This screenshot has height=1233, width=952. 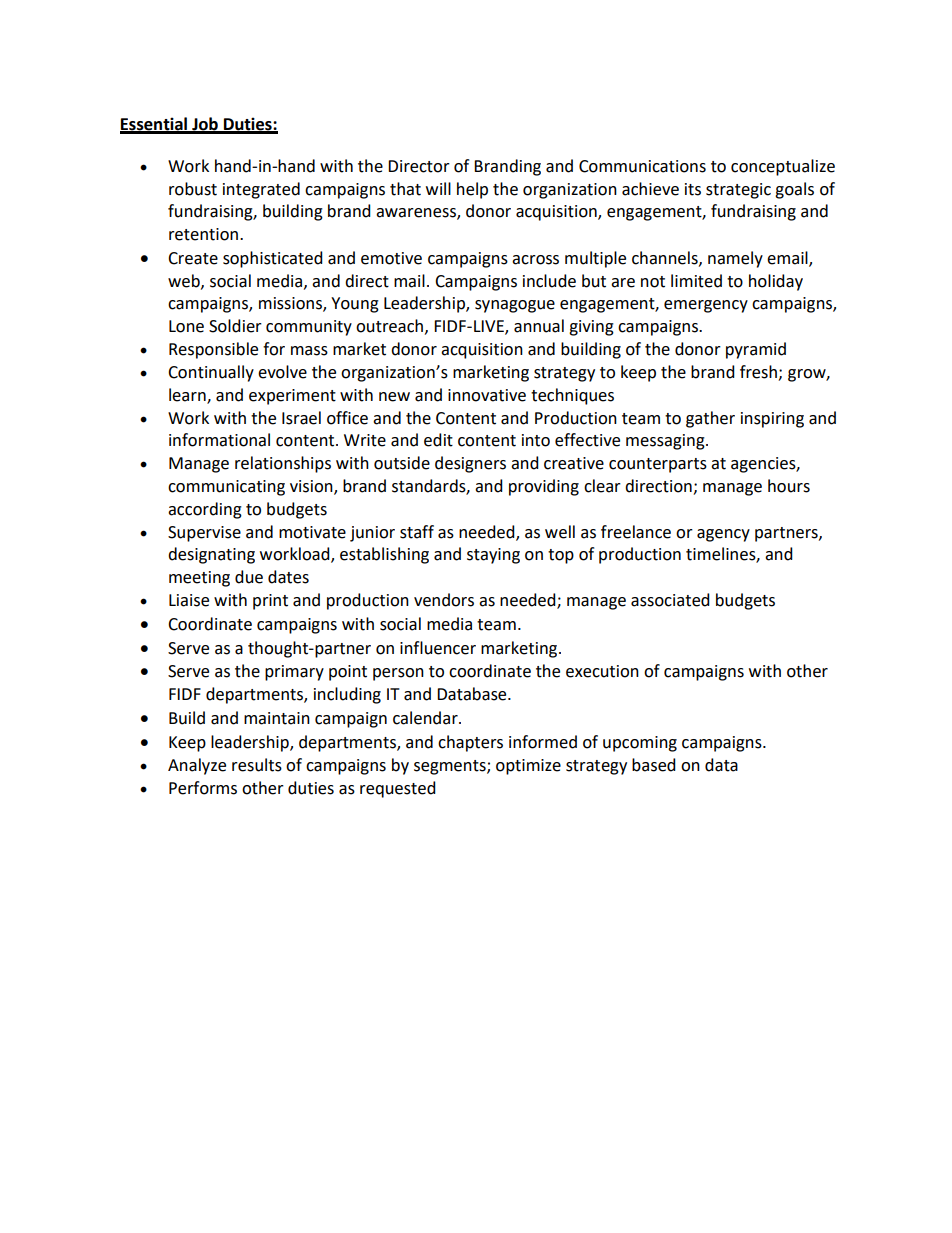 I want to click on Job, so click(x=205, y=125).
